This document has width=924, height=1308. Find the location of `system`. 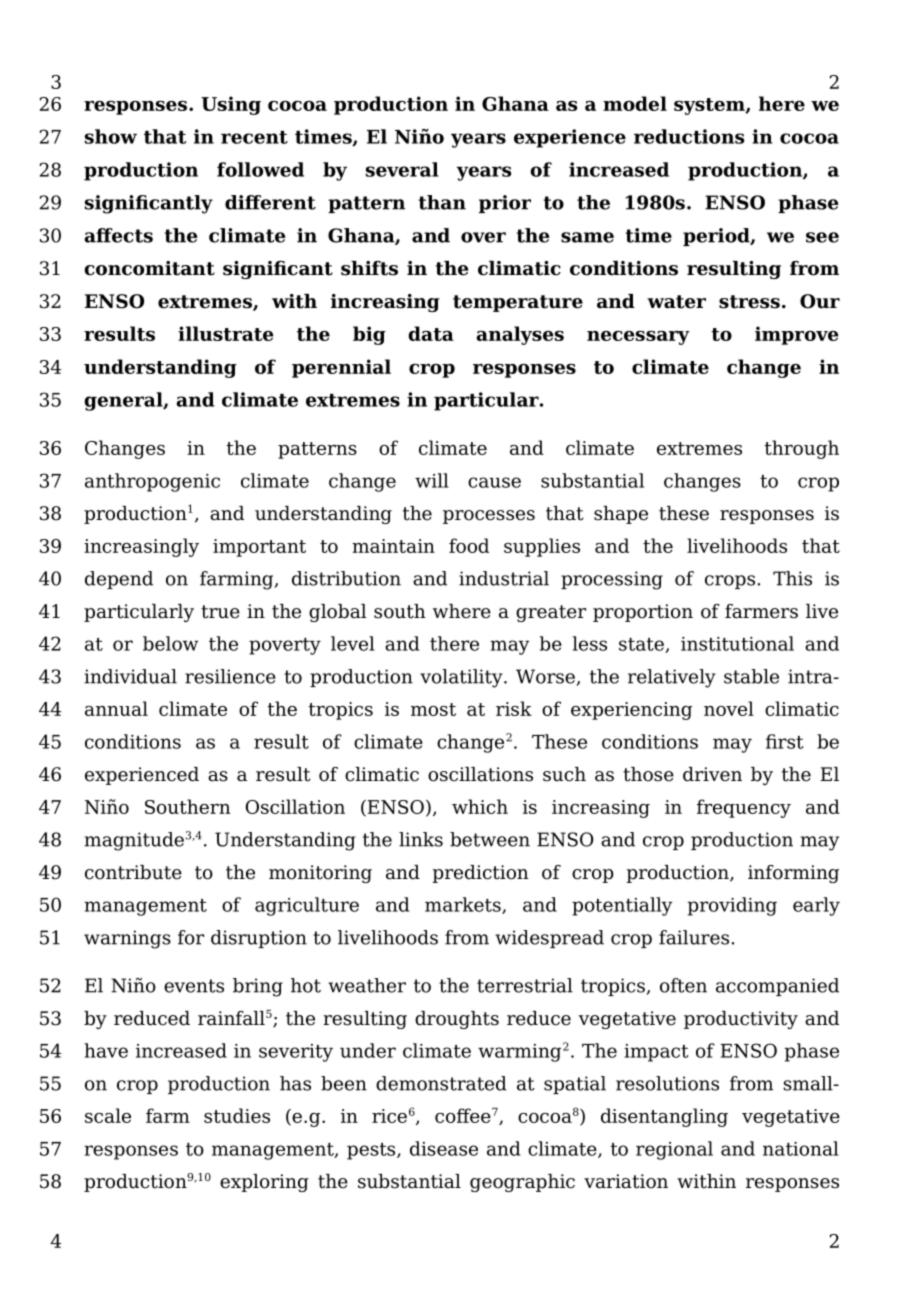

system is located at coordinates (710, 106).
